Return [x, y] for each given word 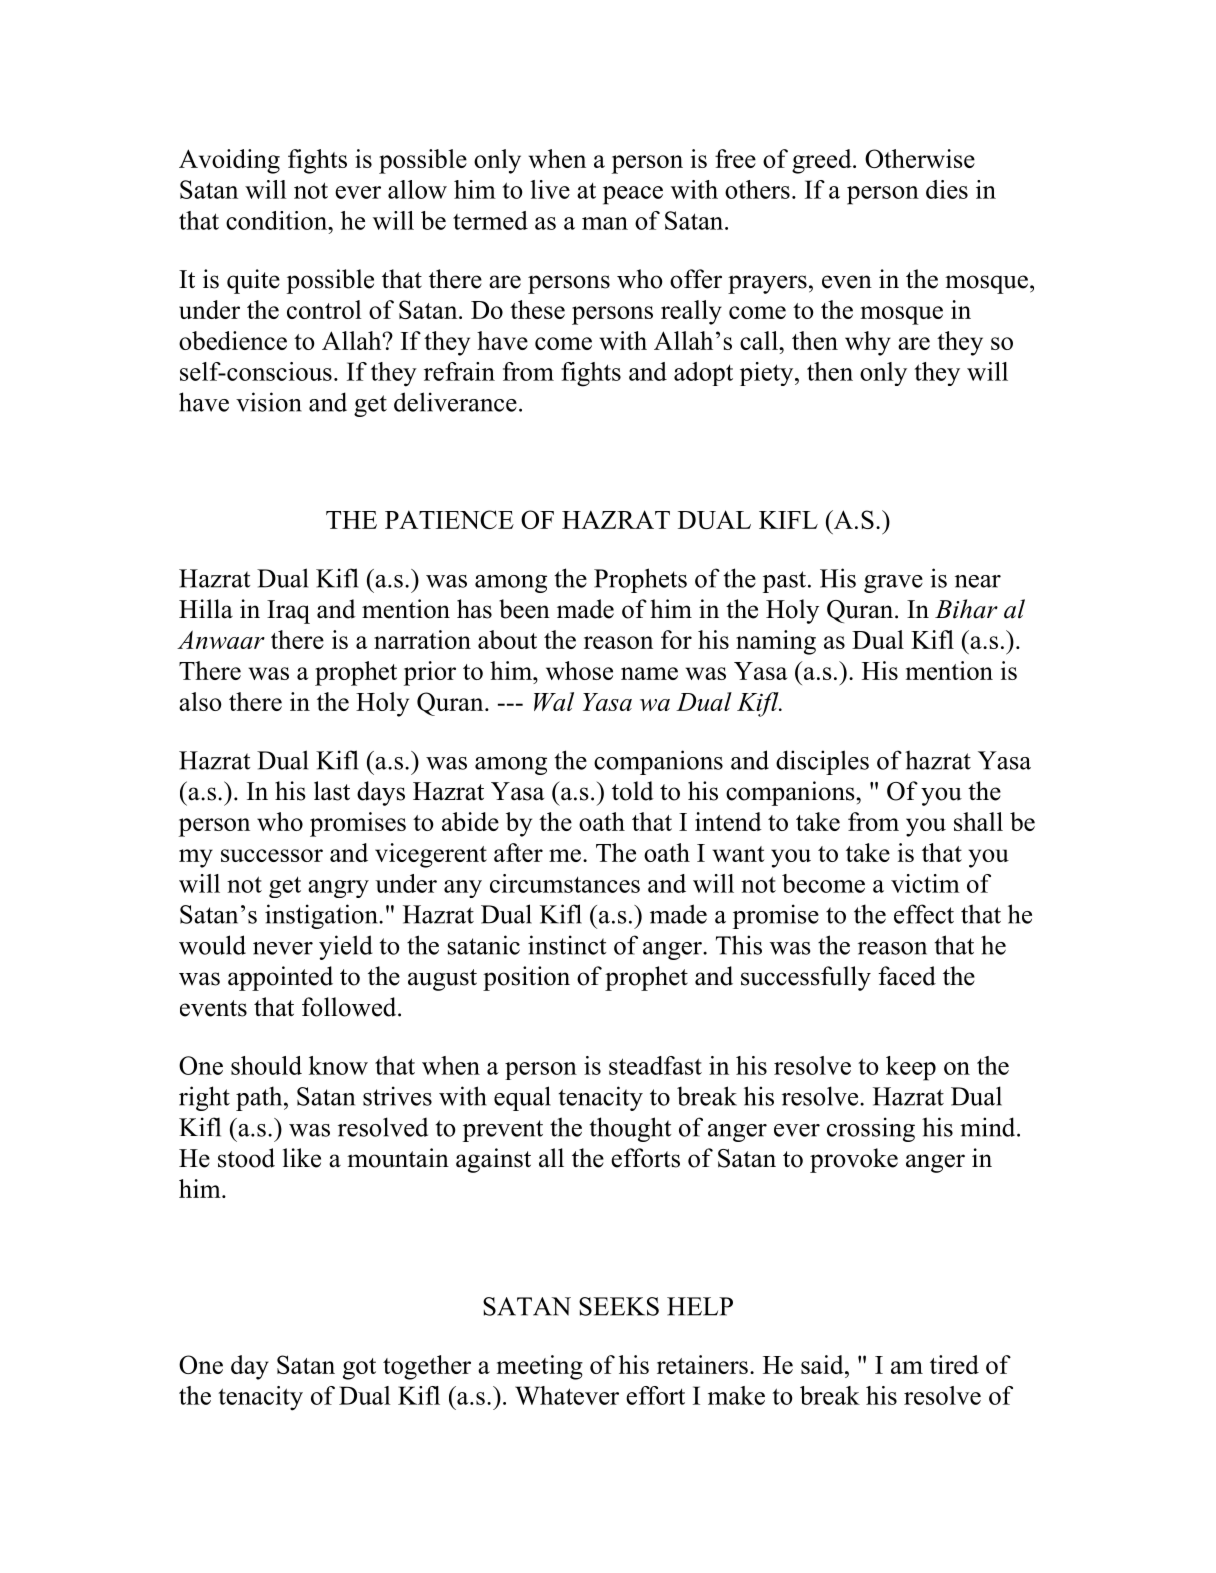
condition [278, 220]
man [605, 223]
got [359, 1369]
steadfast [655, 1065]
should [266, 1065]
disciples [822, 762]
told [633, 791]
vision [269, 402]
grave [893, 584]
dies [947, 189]
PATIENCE [449, 519]
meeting [540, 1367]
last [332, 791]
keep [911, 1068]
